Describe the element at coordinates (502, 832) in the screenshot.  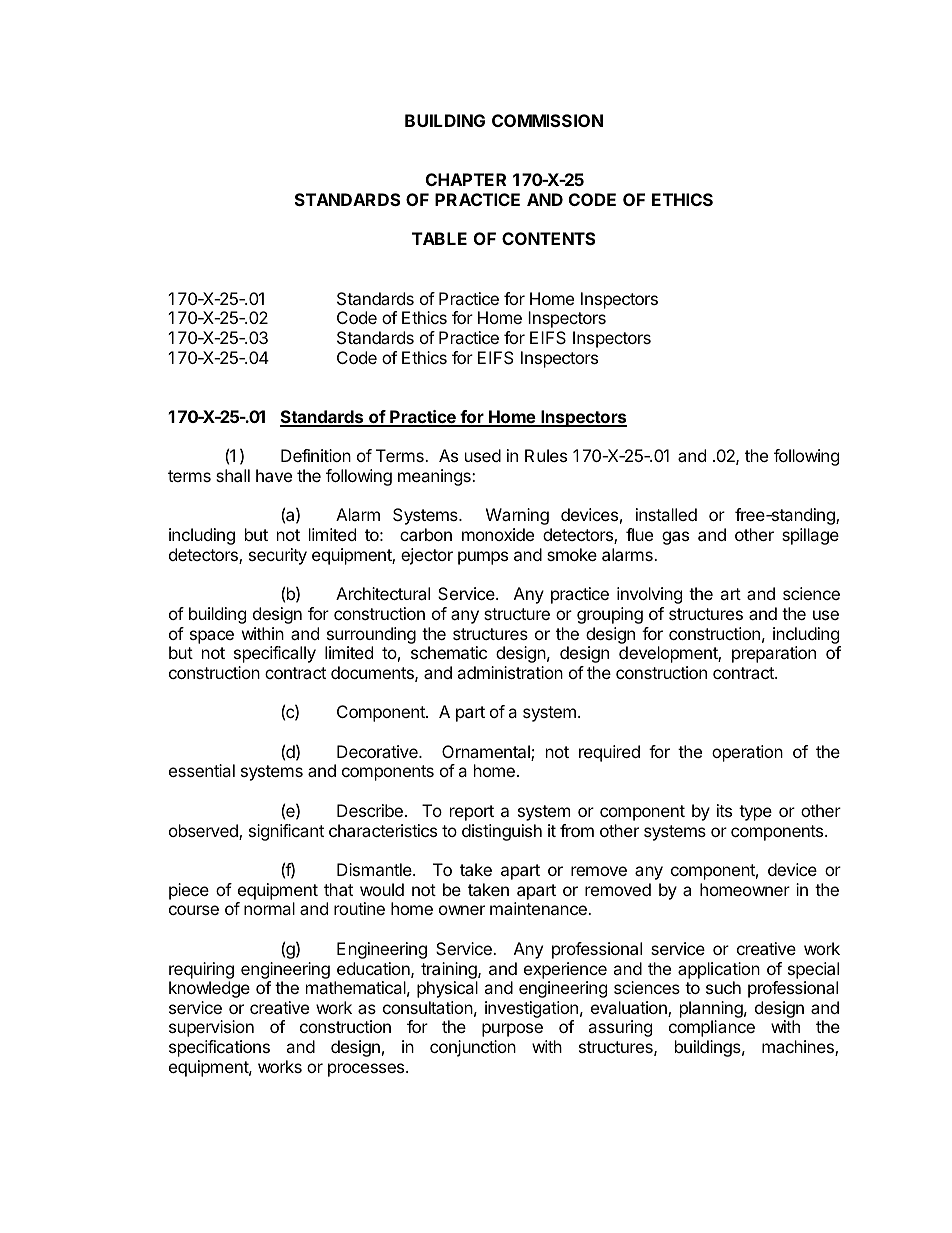
I see `distinguish` at that location.
